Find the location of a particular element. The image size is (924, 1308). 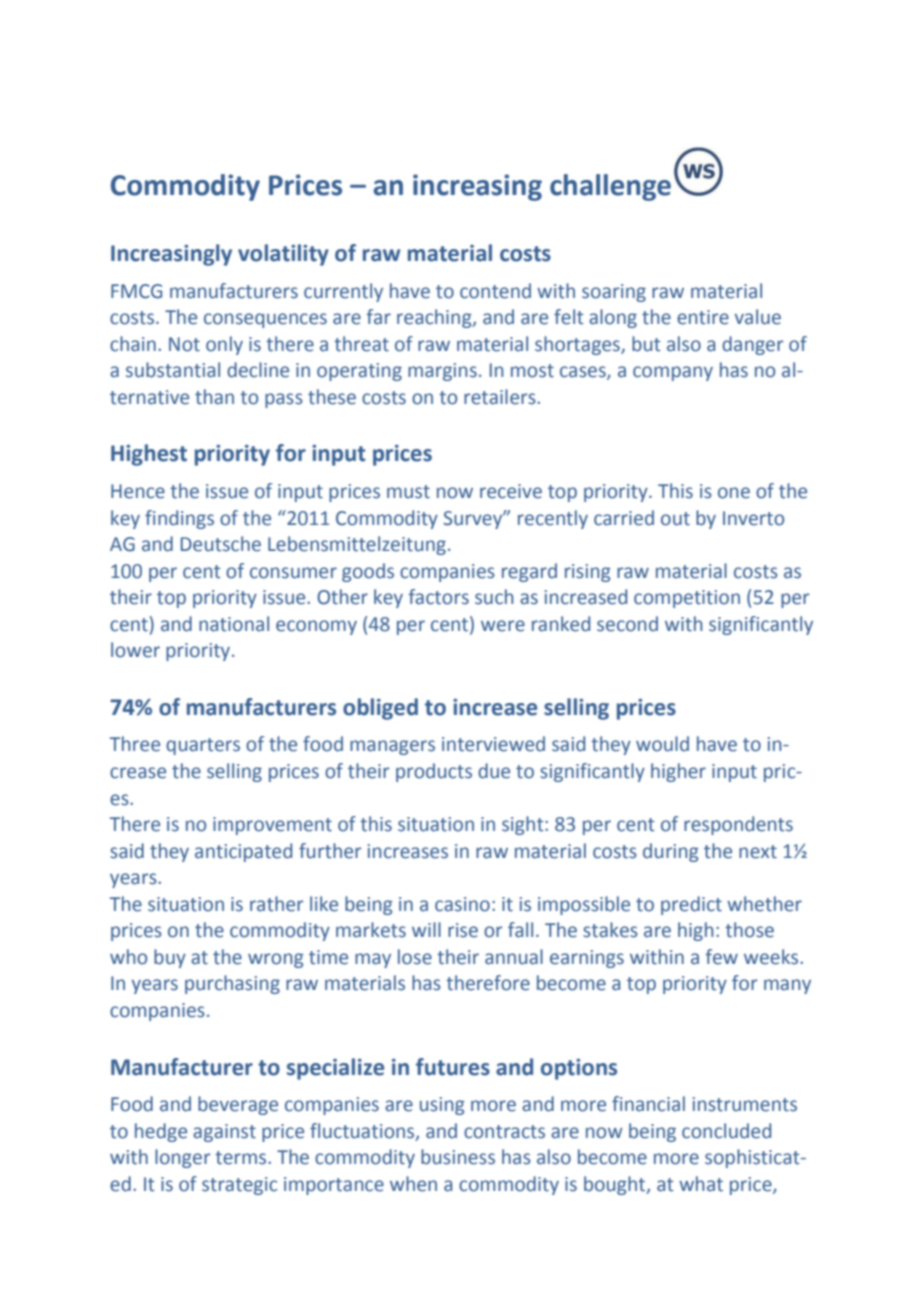

quarters is located at coordinates (203, 746).
